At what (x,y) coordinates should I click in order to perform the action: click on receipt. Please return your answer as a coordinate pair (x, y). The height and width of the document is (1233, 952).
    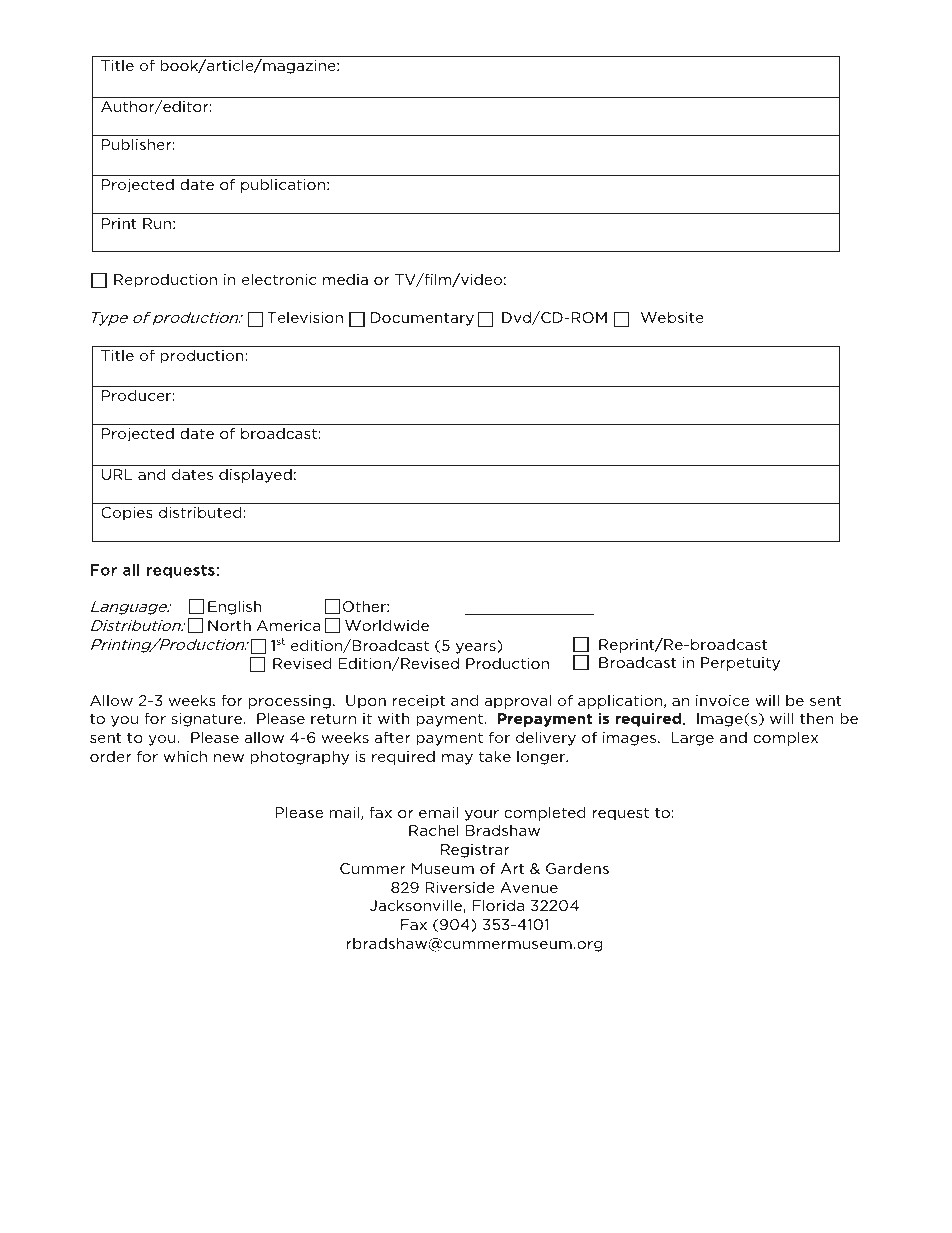
    Looking at the image, I should click on (419, 702).
